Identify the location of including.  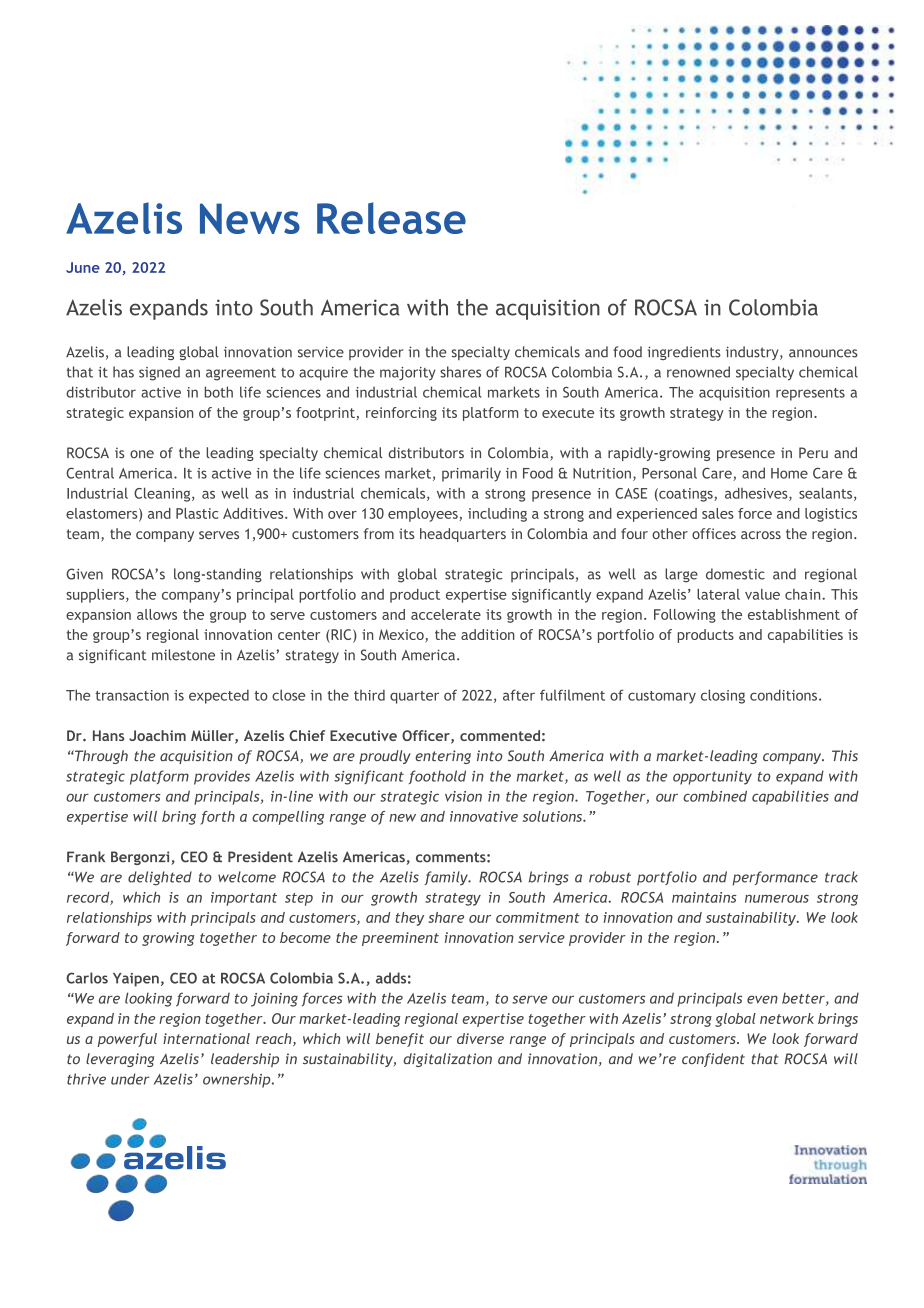
(497, 515).
